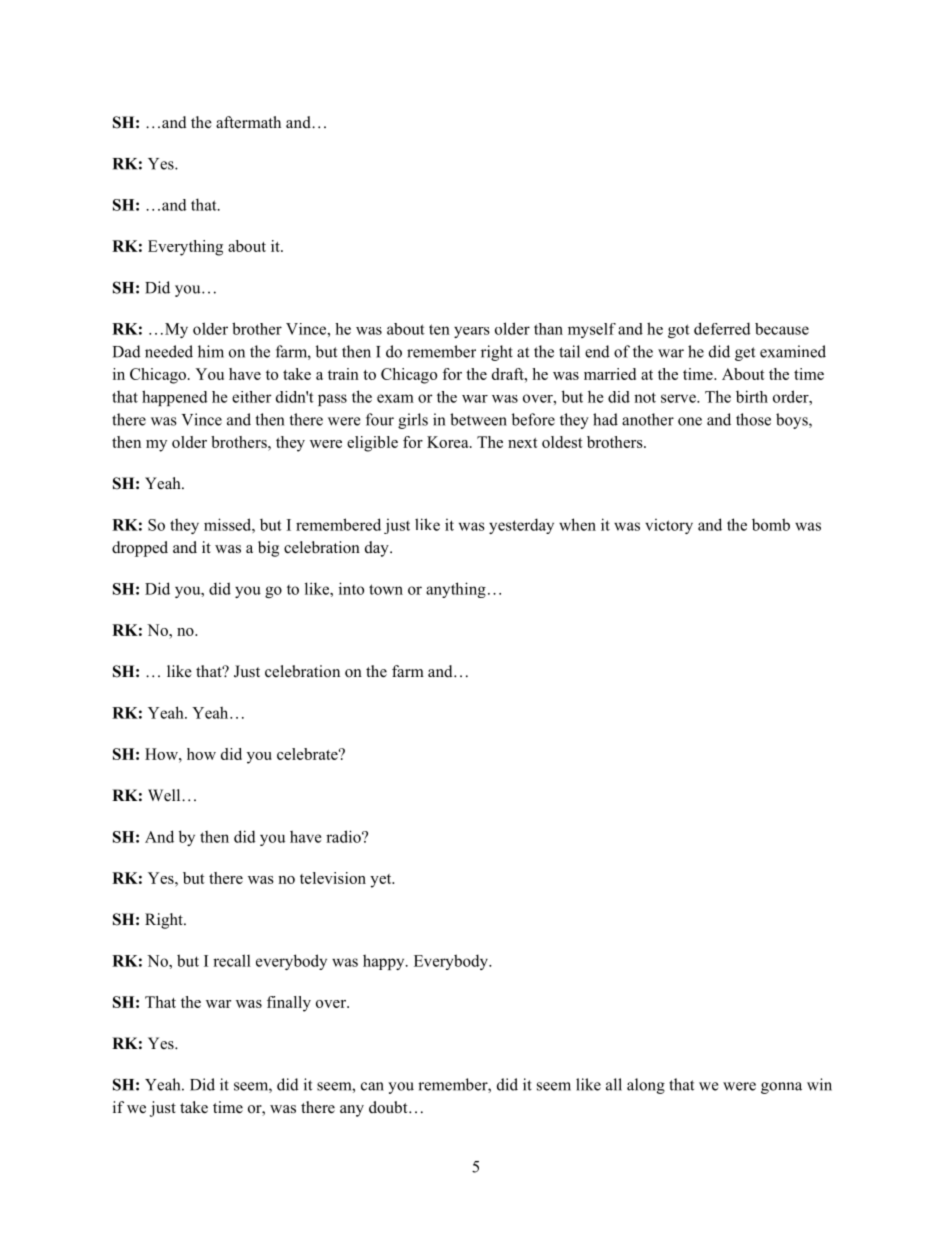 The width and height of the screenshot is (952, 1233). What do you see at coordinates (175, 398) in the screenshot?
I see `happened` at bounding box center [175, 398].
